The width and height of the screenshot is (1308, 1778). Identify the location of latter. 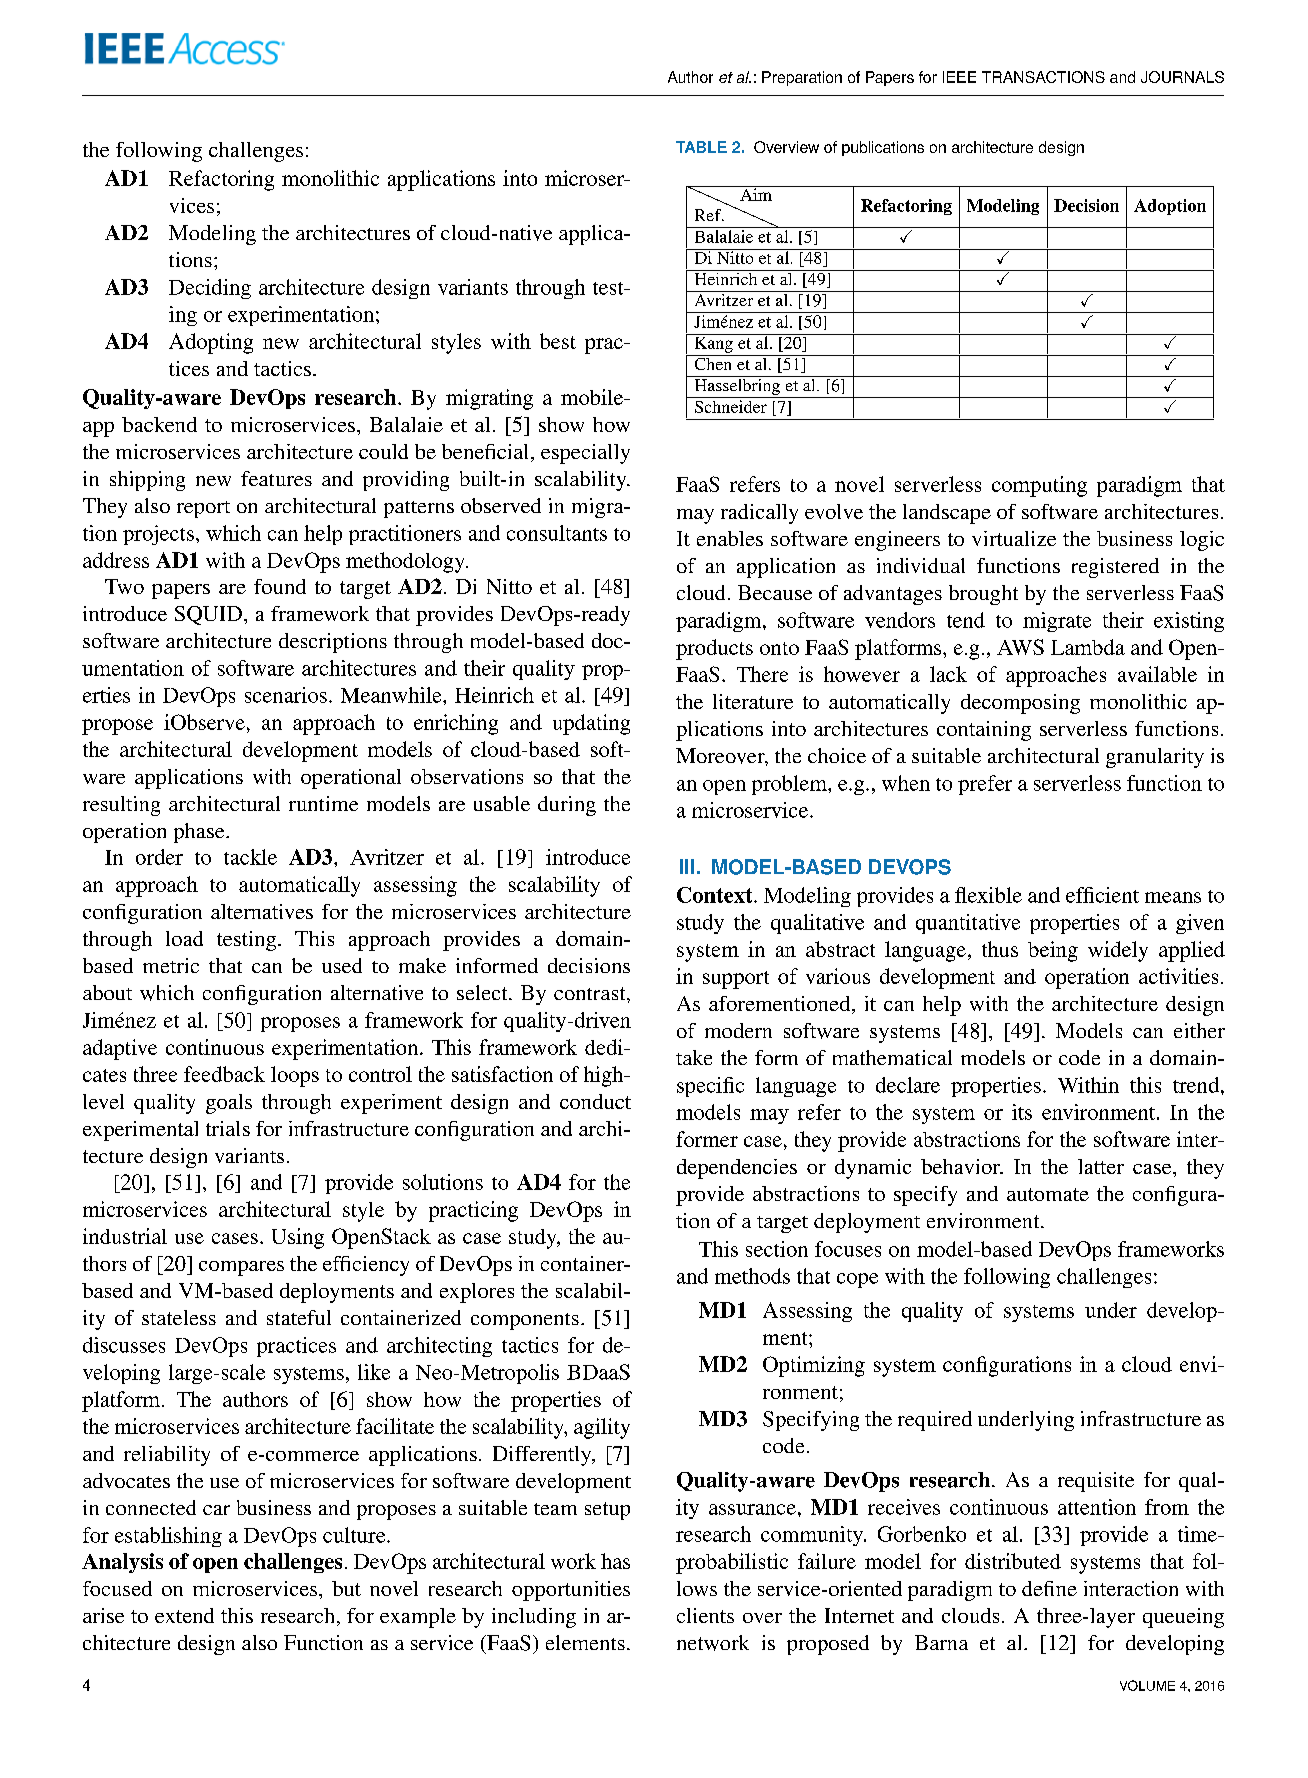
(1101, 1166).
